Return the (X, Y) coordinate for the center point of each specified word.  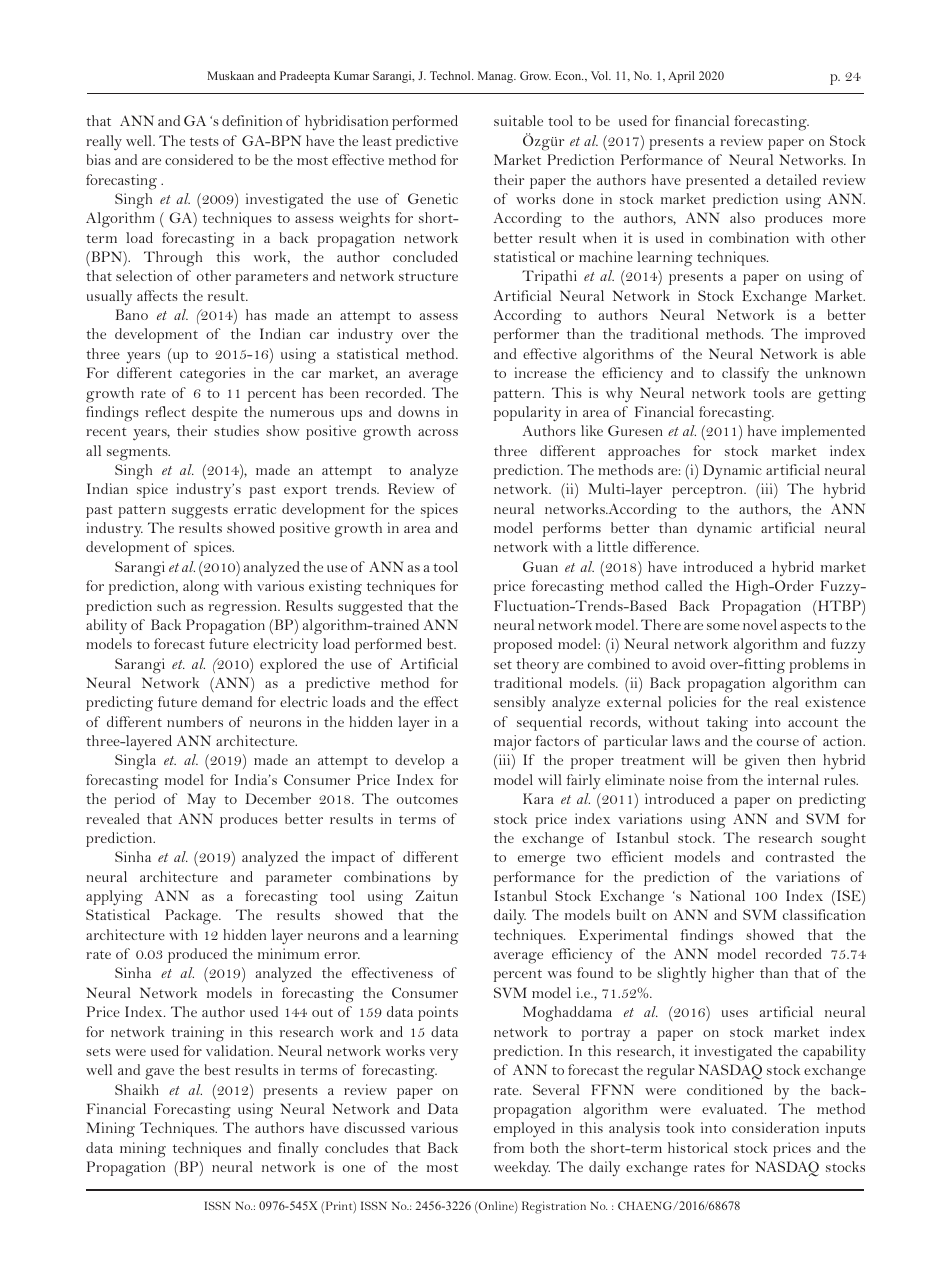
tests (204, 141)
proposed (523, 645)
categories (212, 375)
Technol (451, 75)
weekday (522, 1169)
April (681, 77)
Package (192, 917)
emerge (541, 861)
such (171, 605)
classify (745, 374)
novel (760, 624)
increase (541, 372)
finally (298, 1149)
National (717, 895)
